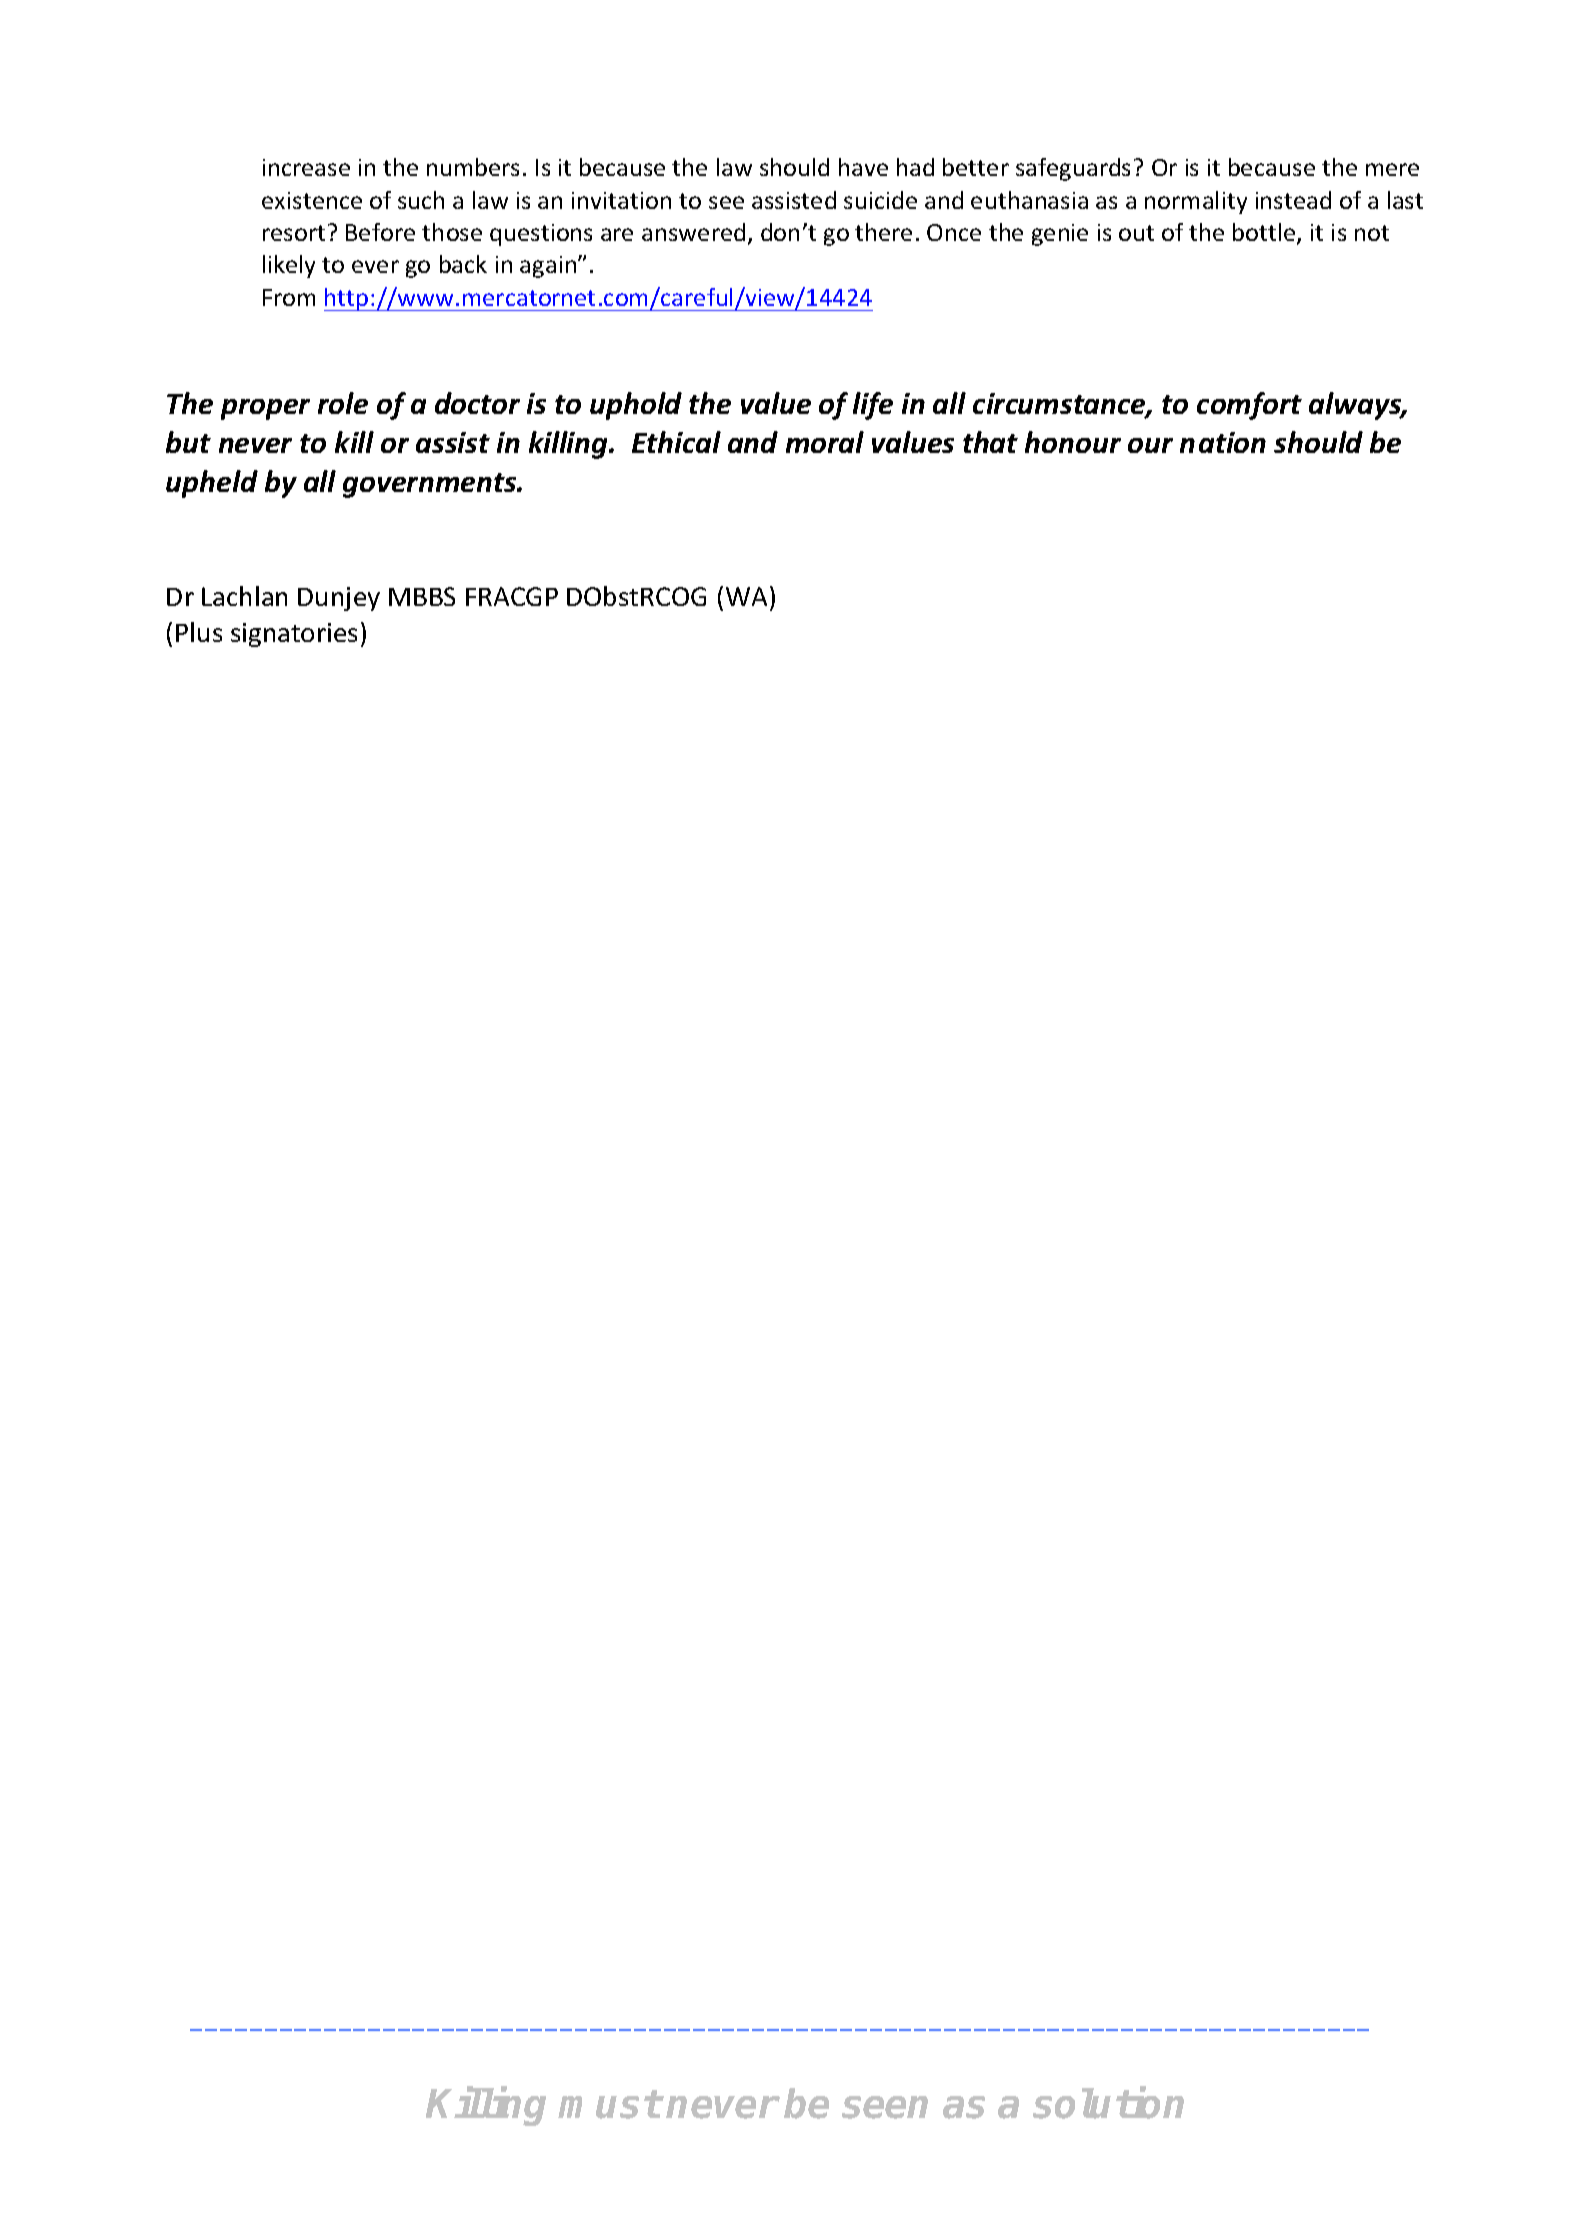 This page has height=2238, width=1583. Describe the element at coordinates (1108, 2103) in the page. I see `solution` at that location.
